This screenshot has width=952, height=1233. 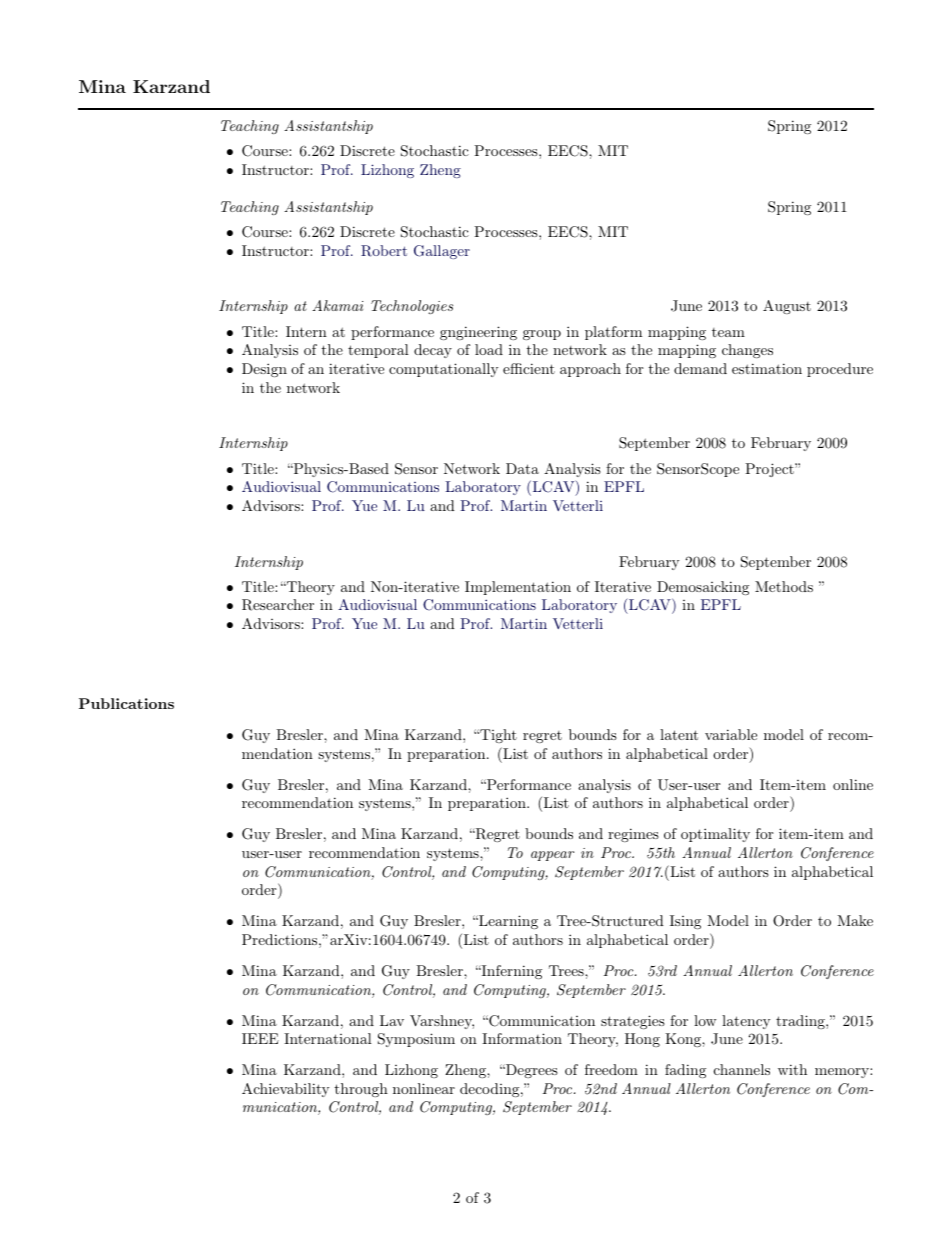 I want to click on IEEE, so click(x=260, y=1038).
